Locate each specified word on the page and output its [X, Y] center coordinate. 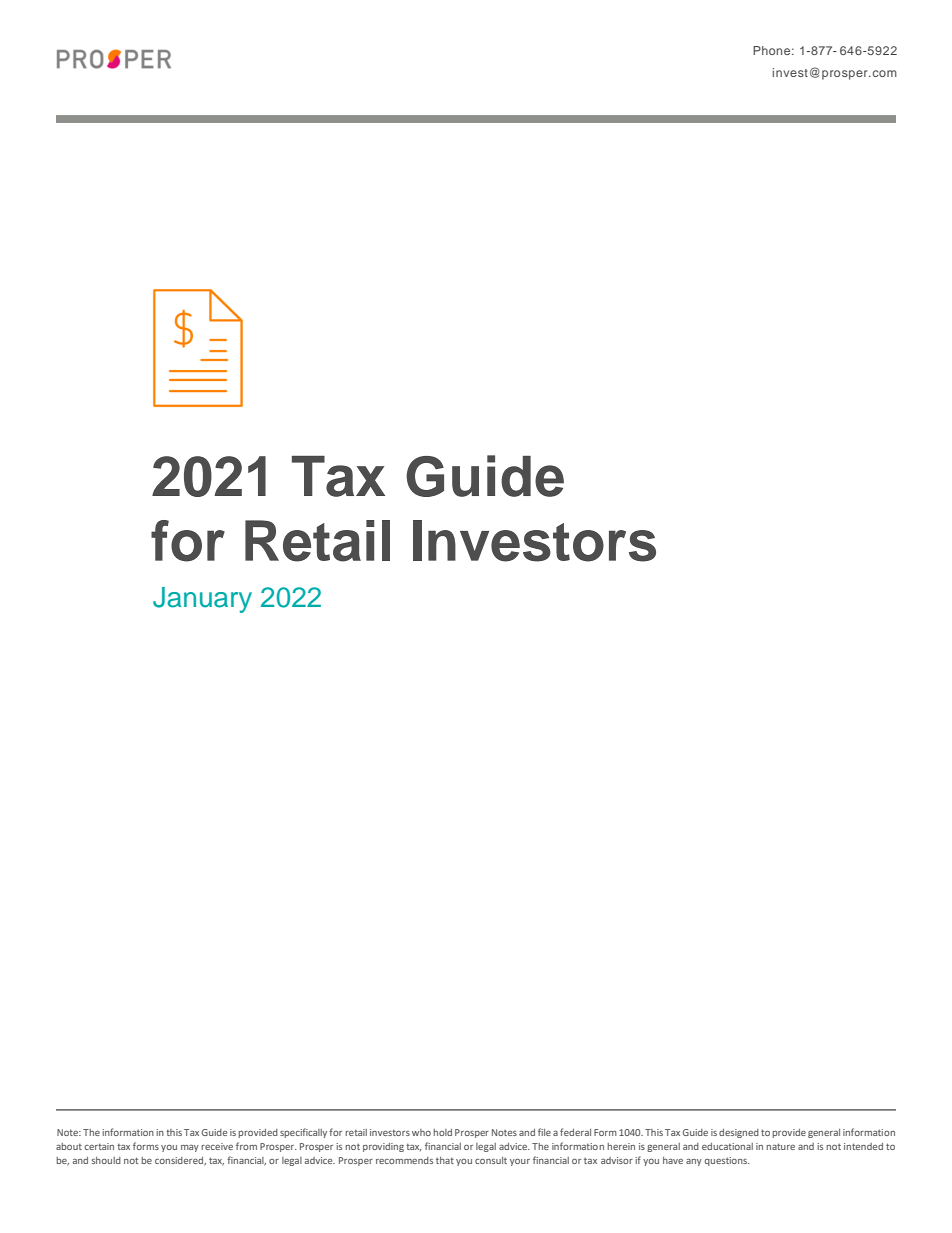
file [544, 1132]
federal [575, 1132]
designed [739, 1133]
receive [217, 1146]
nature [780, 1146]
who [421, 1132]
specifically [303, 1133]
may [190, 1148]
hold [442, 1132]
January [202, 600]
